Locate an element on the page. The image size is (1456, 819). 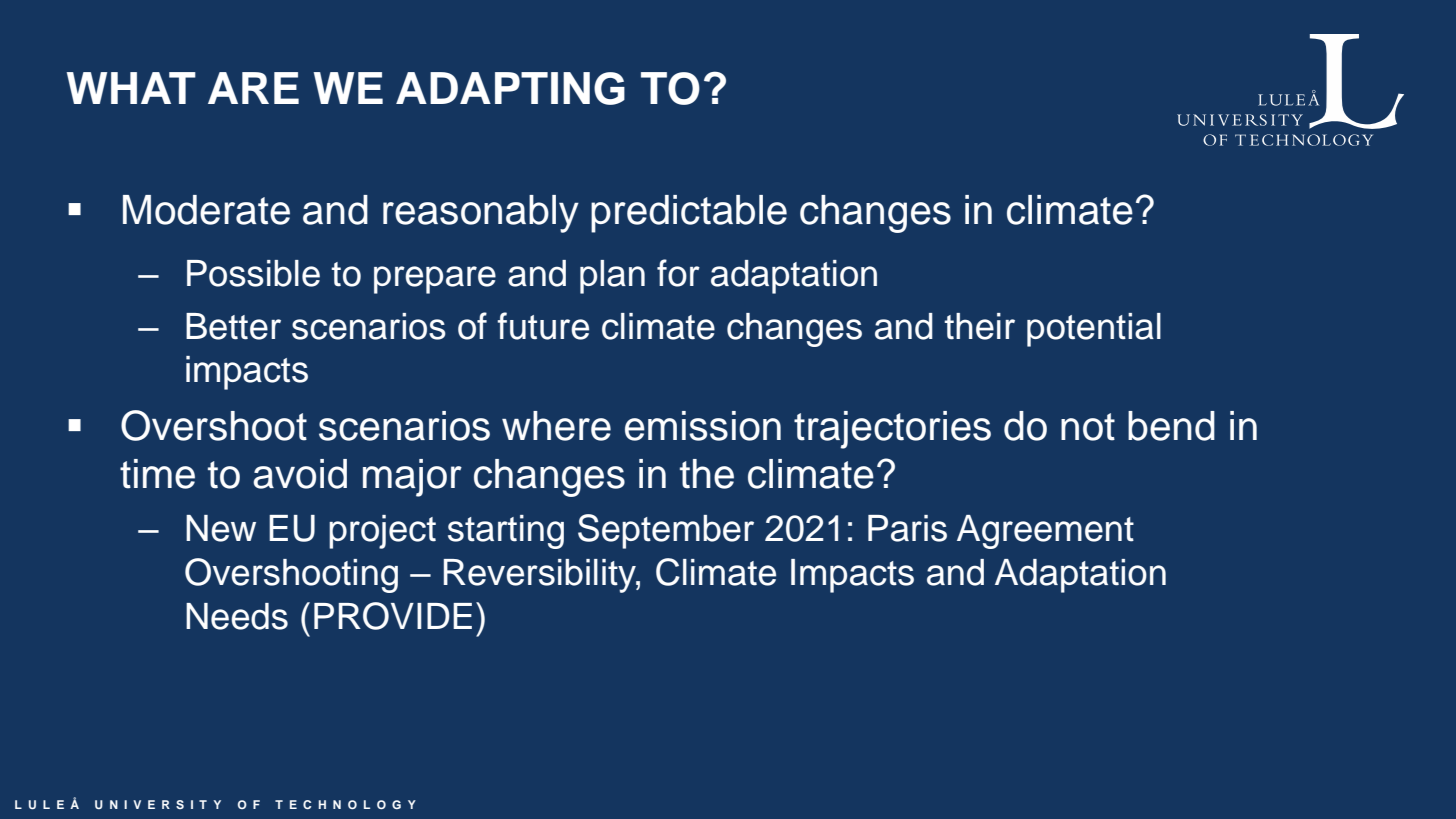
not is located at coordinates (1088, 427).
